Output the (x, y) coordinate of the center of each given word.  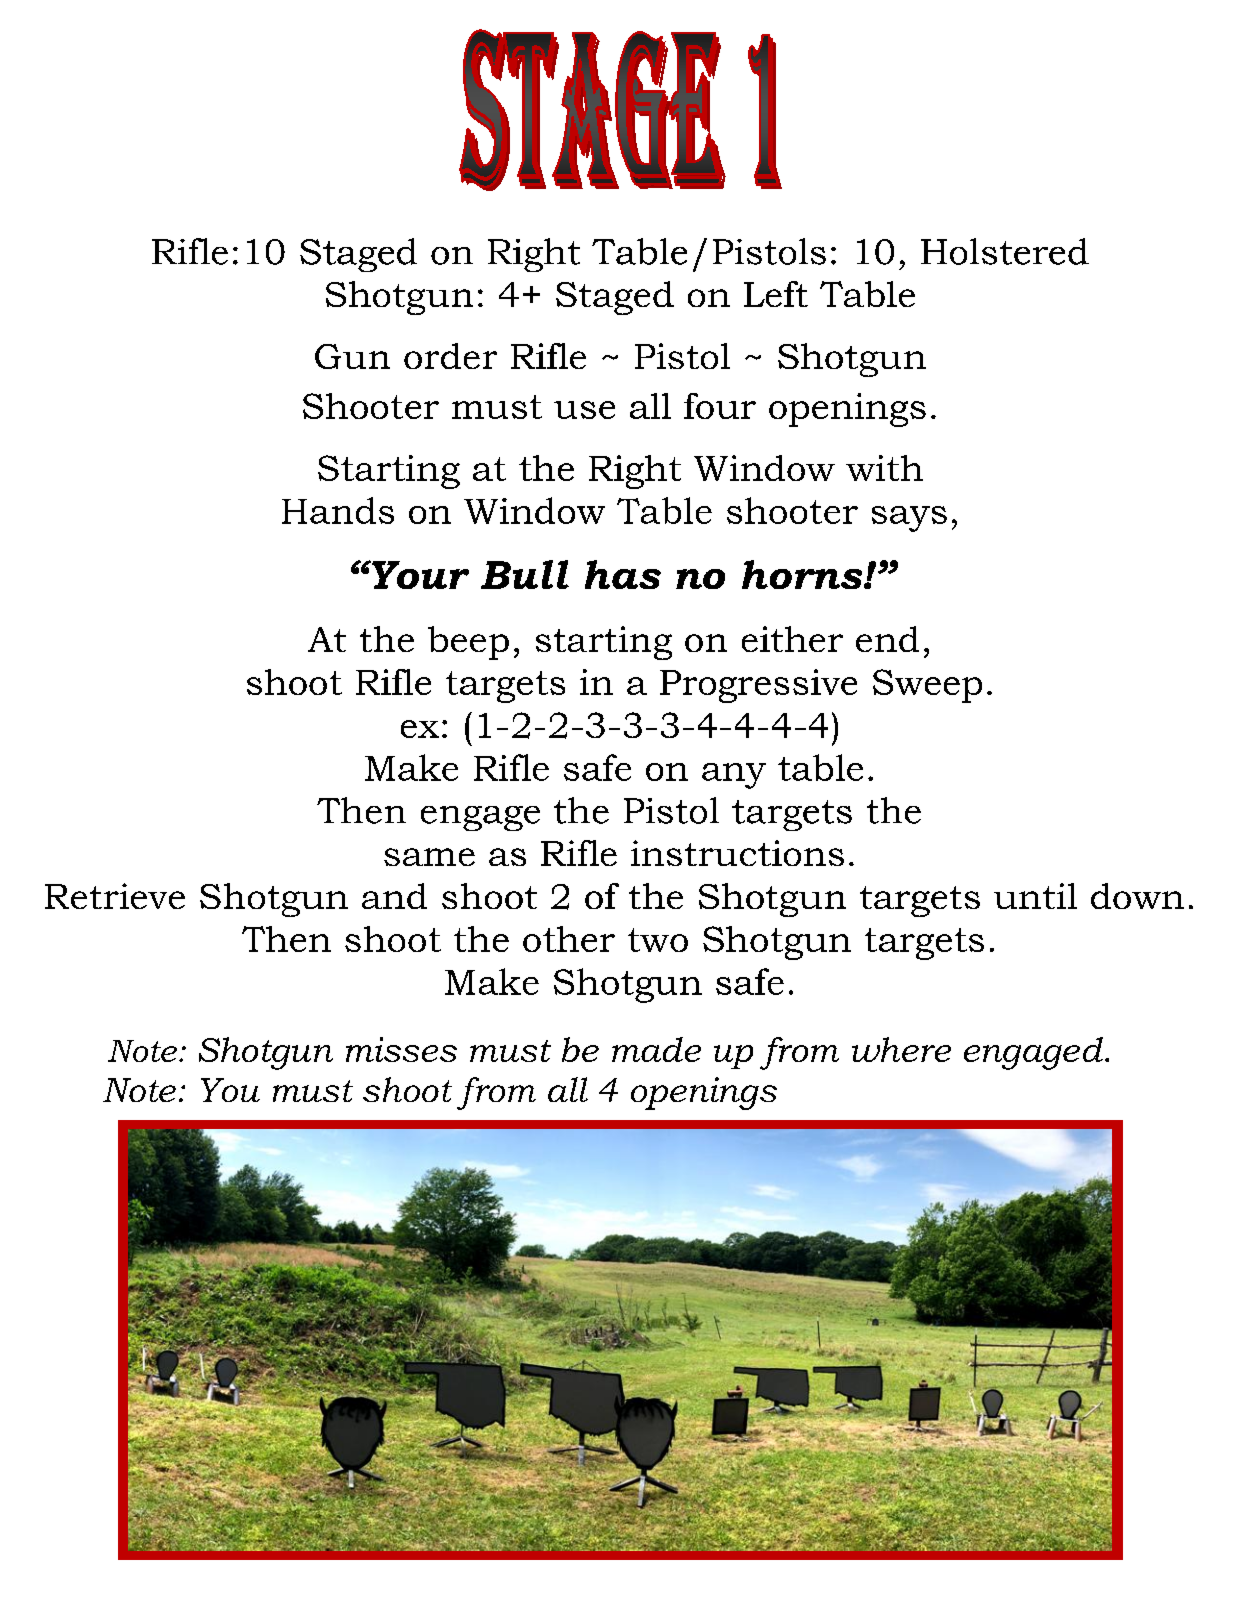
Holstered (1005, 251)
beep (468, 643)
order (450, 356)
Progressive (758, 686)
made (656, 1049)
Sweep (927, 686)
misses (401, 1049)
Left (776, 294)
